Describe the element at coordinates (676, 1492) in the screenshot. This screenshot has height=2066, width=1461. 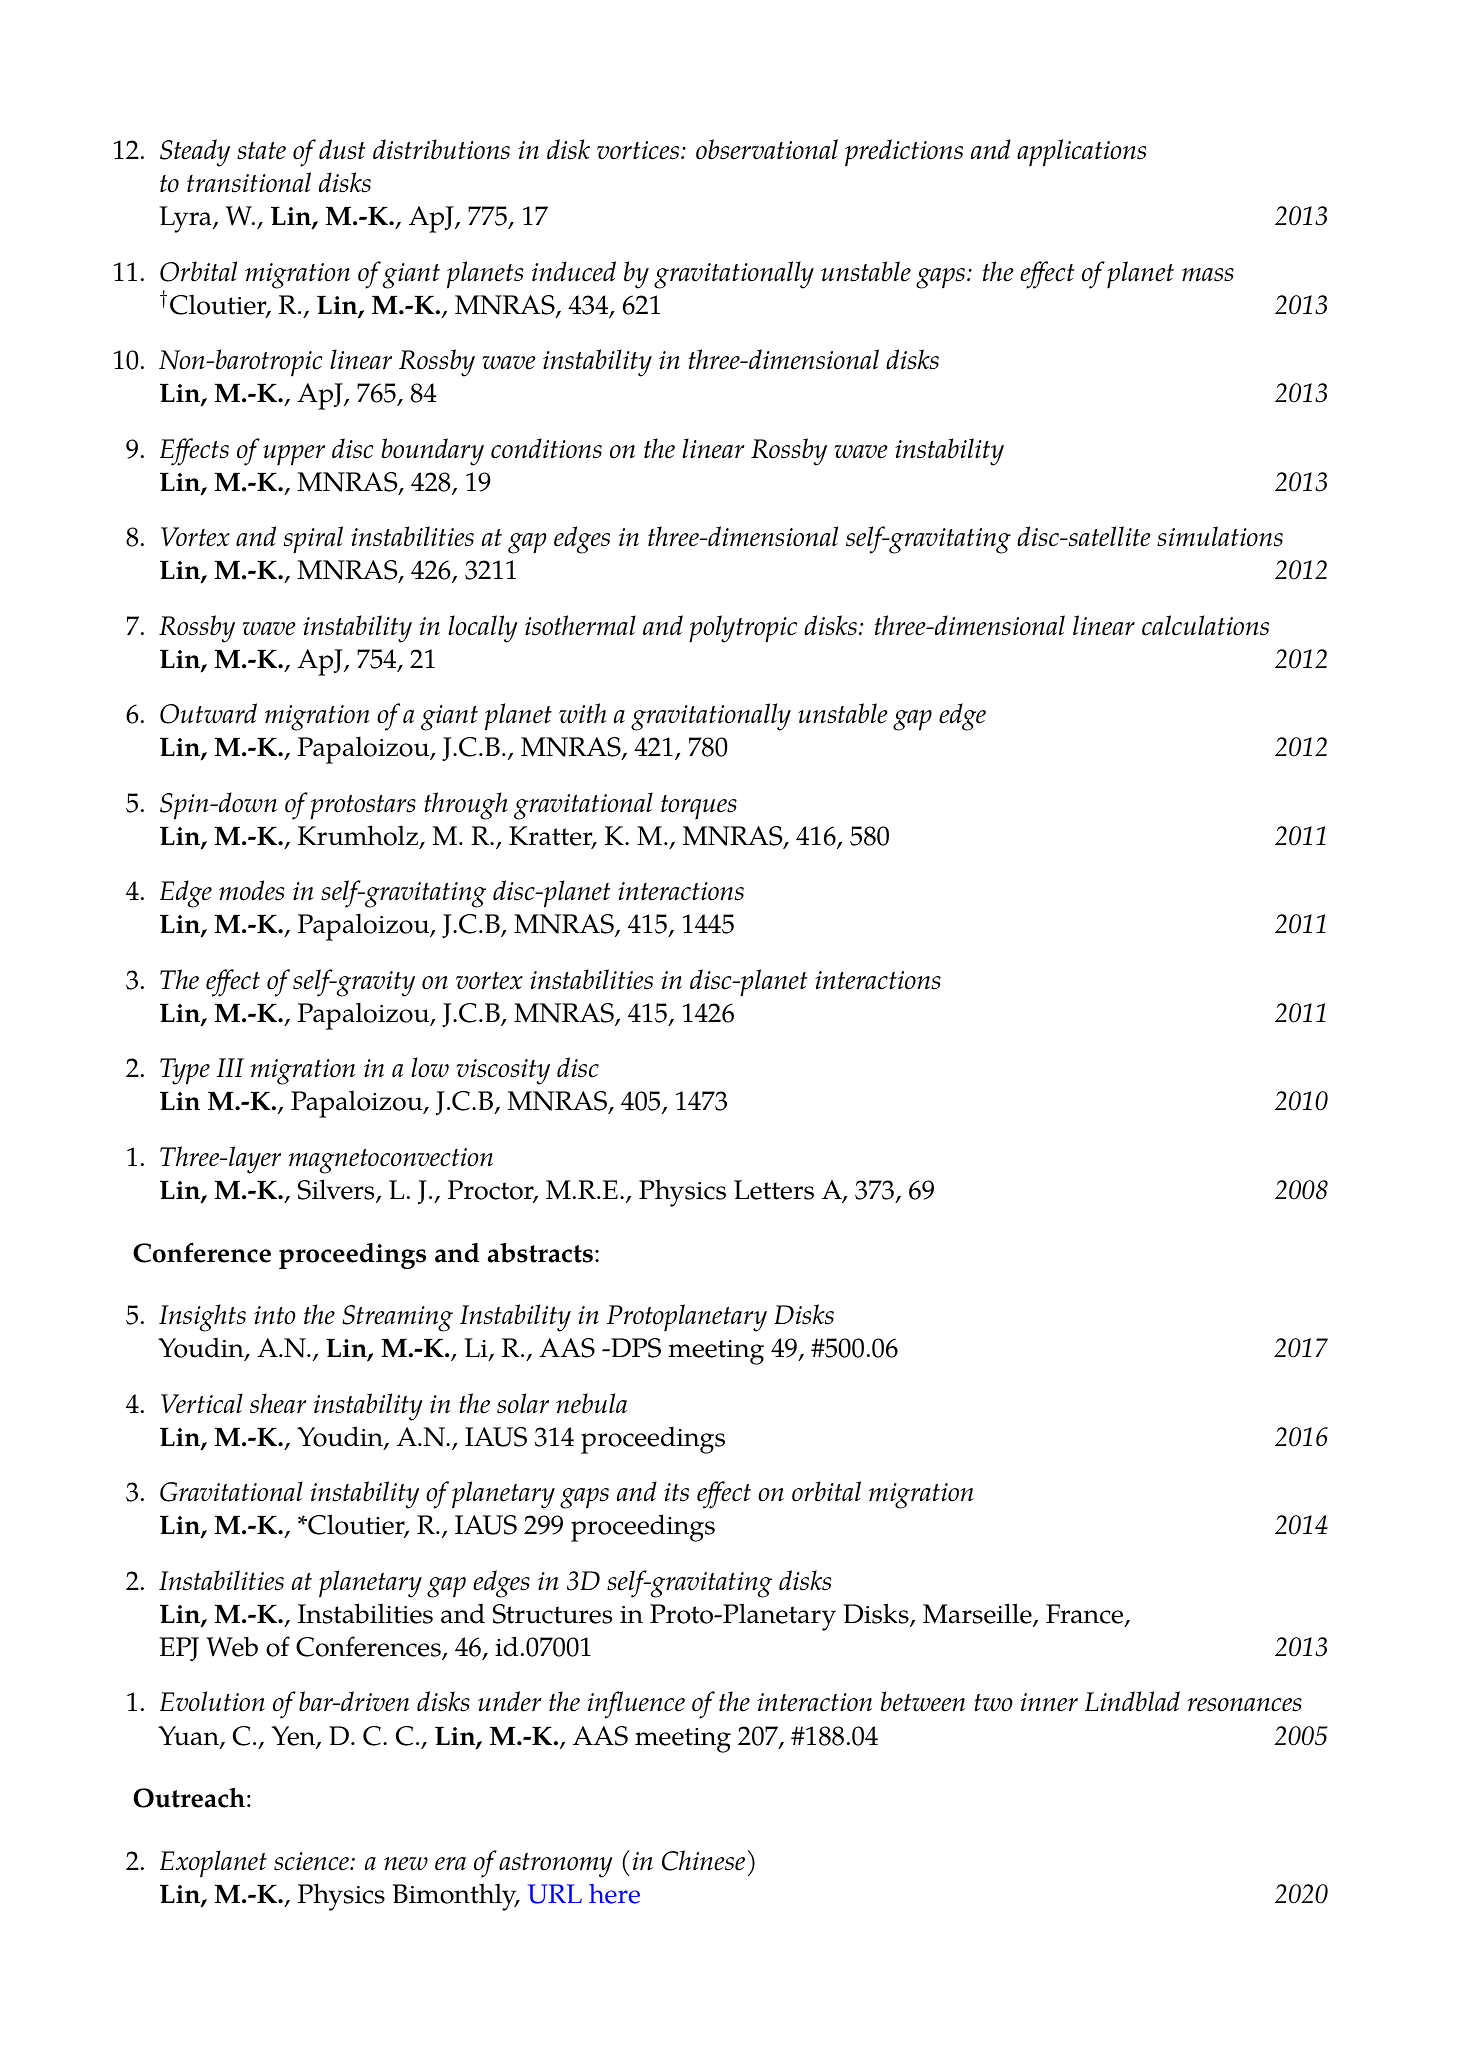
I see `its` at that location.
